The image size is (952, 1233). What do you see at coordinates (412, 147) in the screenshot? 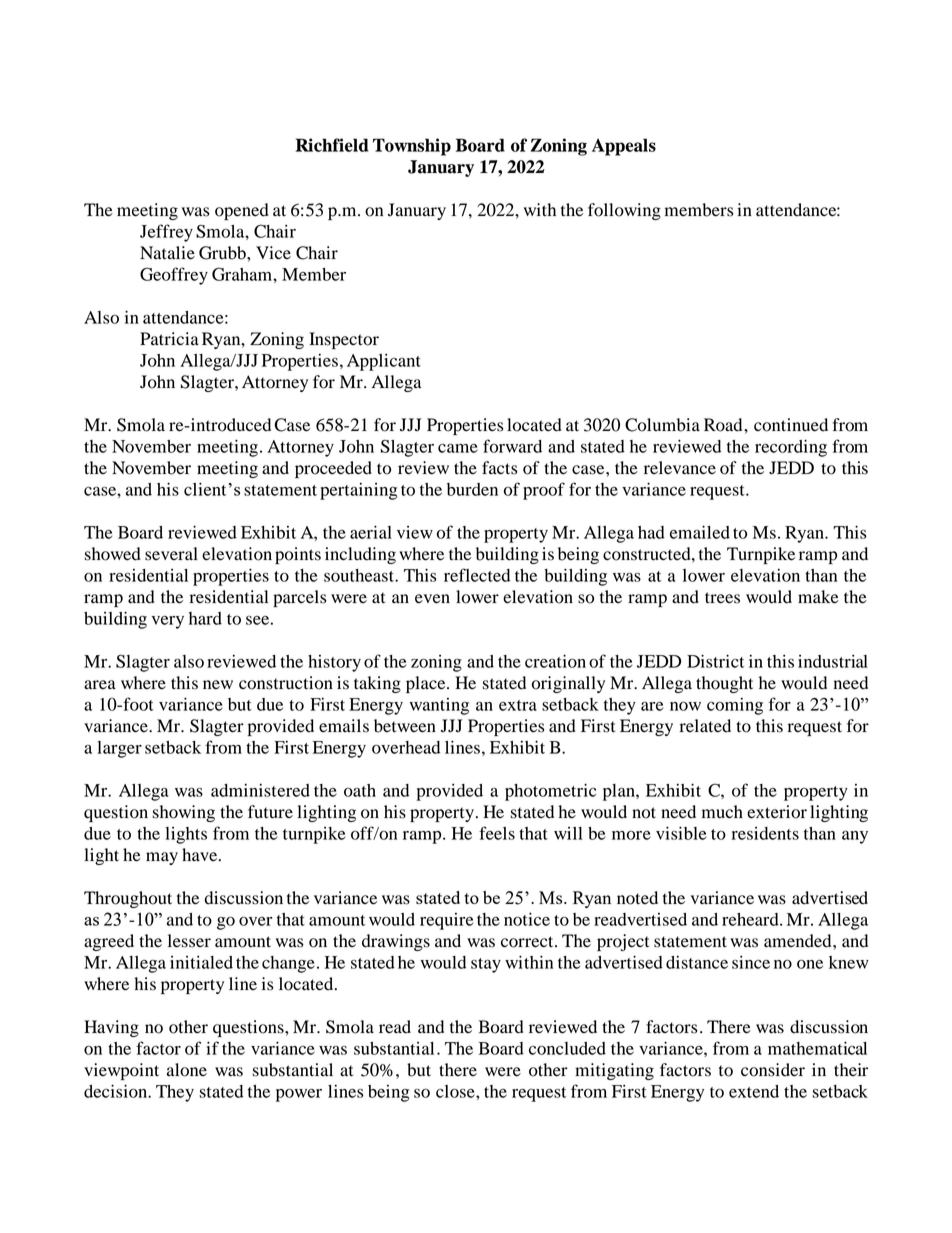
I see `Township` at bounding box center [412, 147].
